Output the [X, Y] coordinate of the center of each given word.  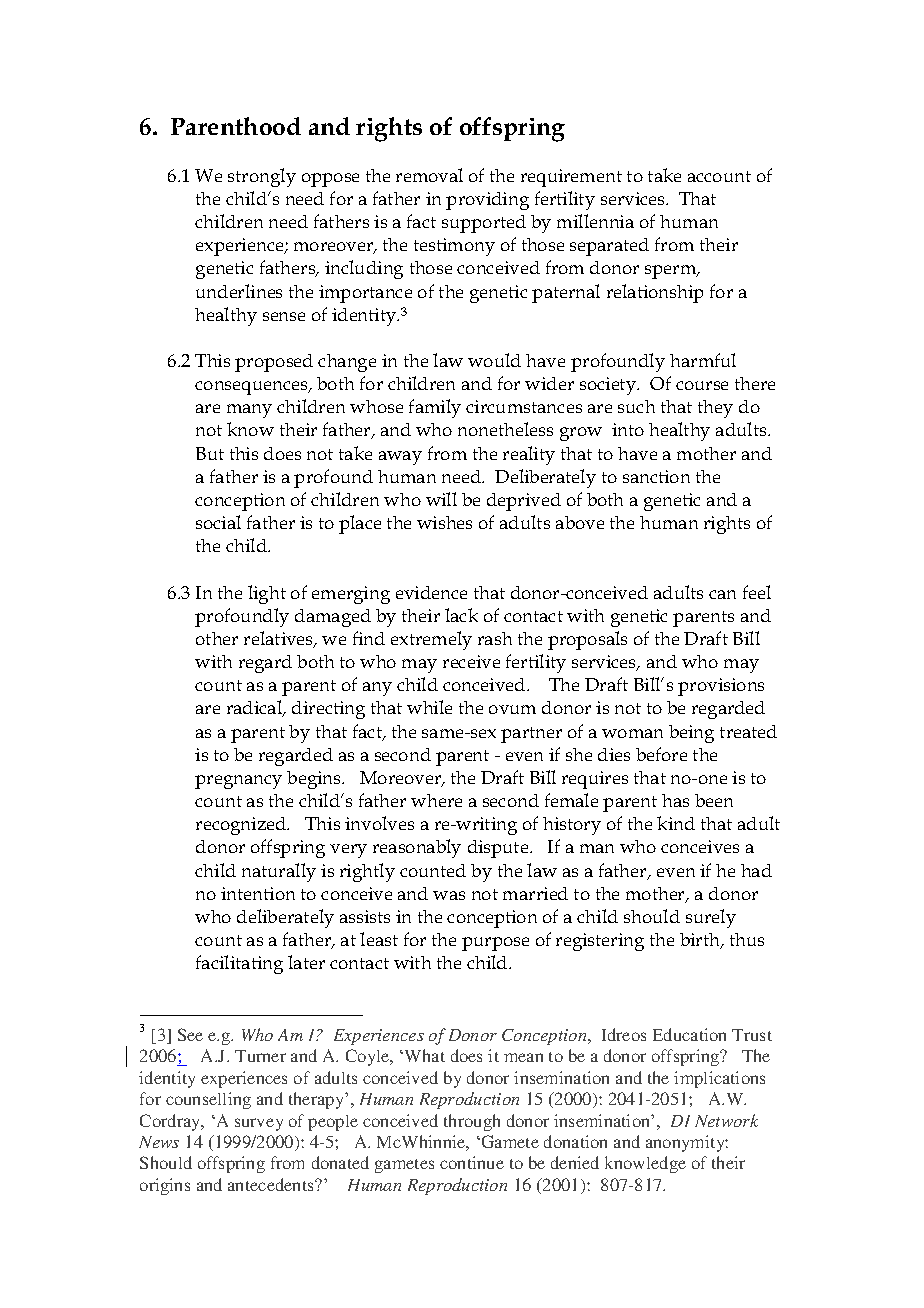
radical [256, 708]
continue [472, 1162]
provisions [721, 687]
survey [259, 1124]
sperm [672, 272]
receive [471, 661]
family [435, 408]
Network [726, 1120]
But [210, 453]
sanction [656, 476]
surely [711, 918]
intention [258, 893]
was [449, 895]
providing [487, 201]
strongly [262, 177]
